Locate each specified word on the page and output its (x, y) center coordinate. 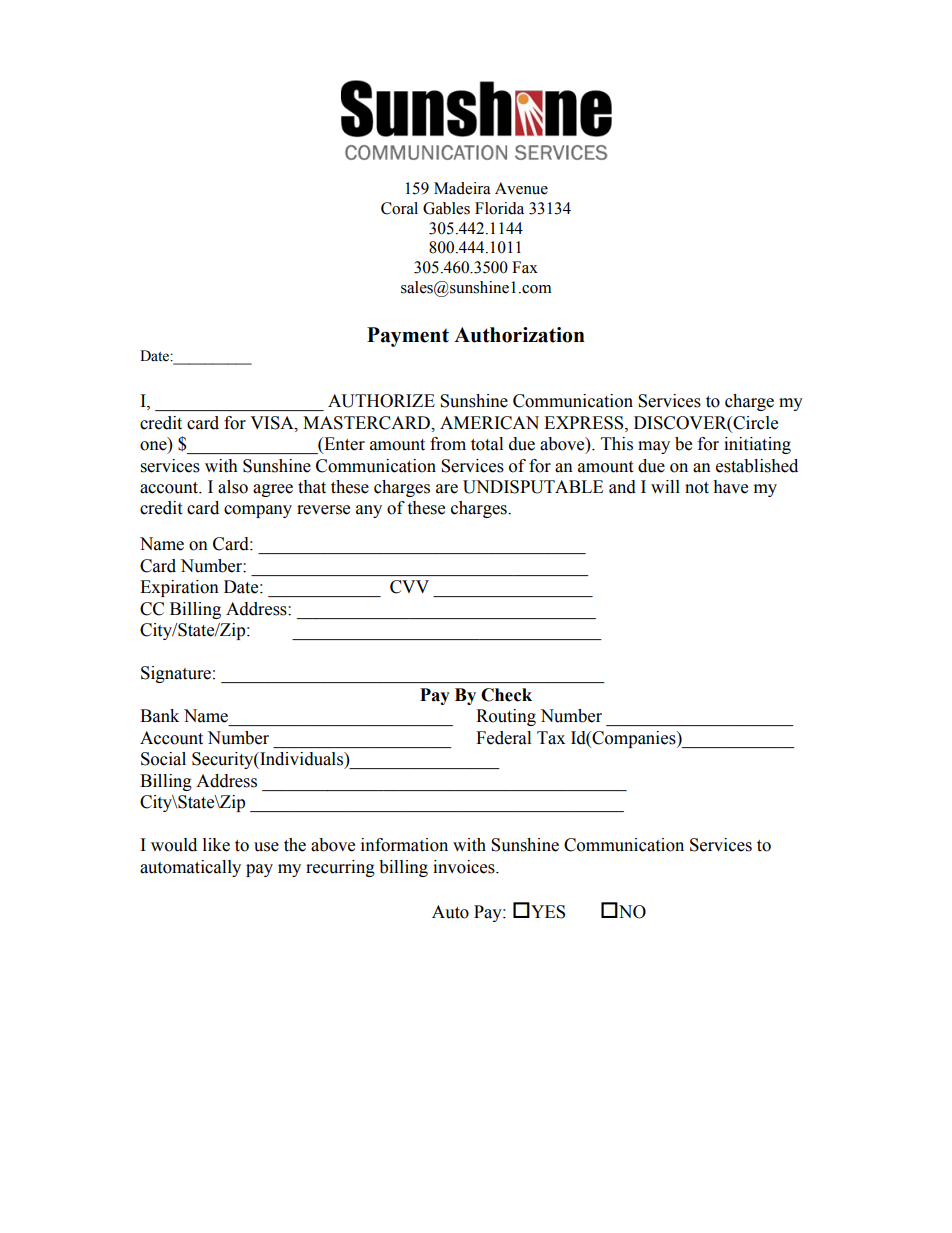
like (216, 845)
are (447, 489)
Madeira (462, 188)
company (258, 511)
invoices (465, 867)
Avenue (521, 188)
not (697, 488)
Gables (446, 208)
